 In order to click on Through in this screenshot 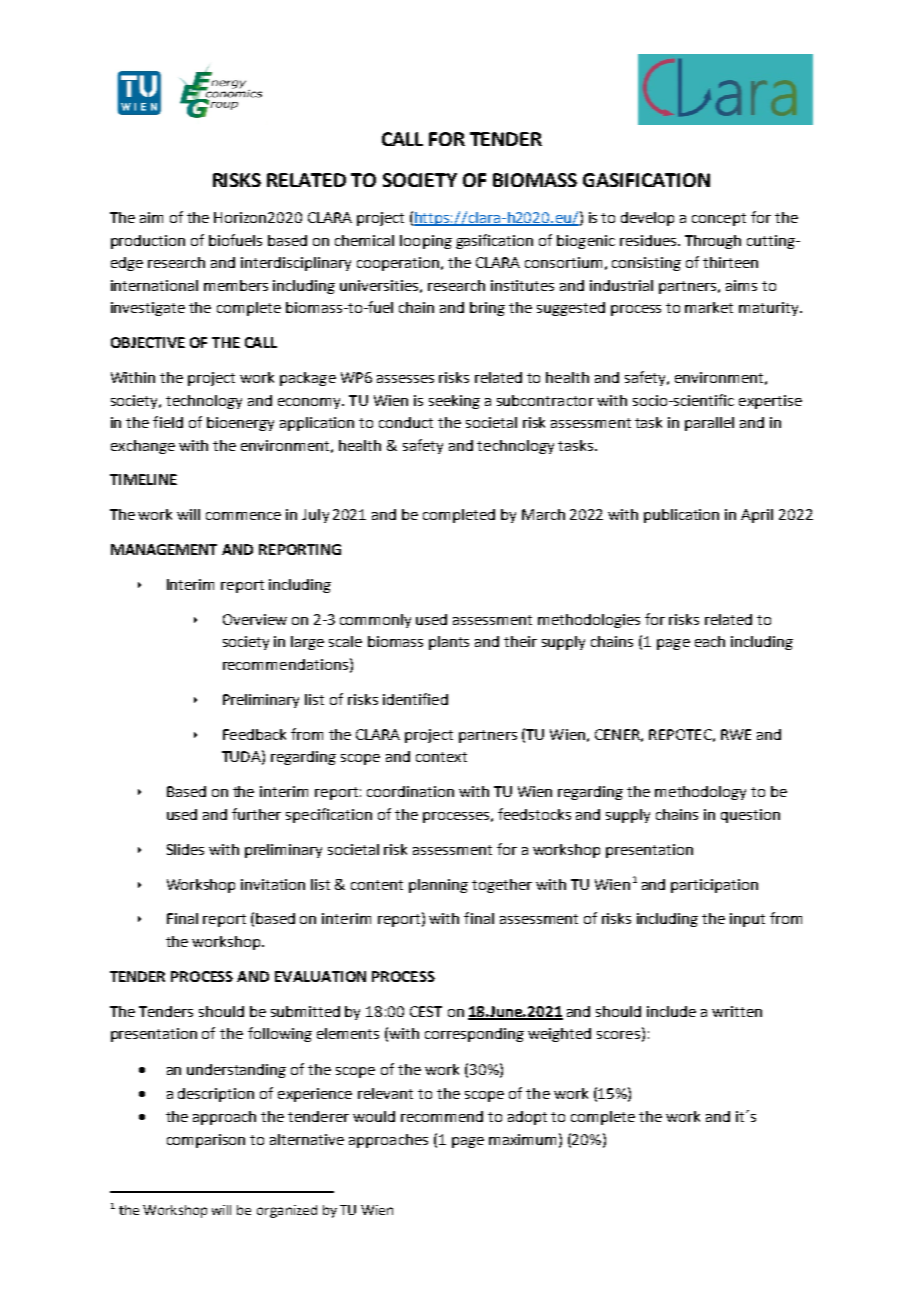, I will do `click(713, 242)`.
